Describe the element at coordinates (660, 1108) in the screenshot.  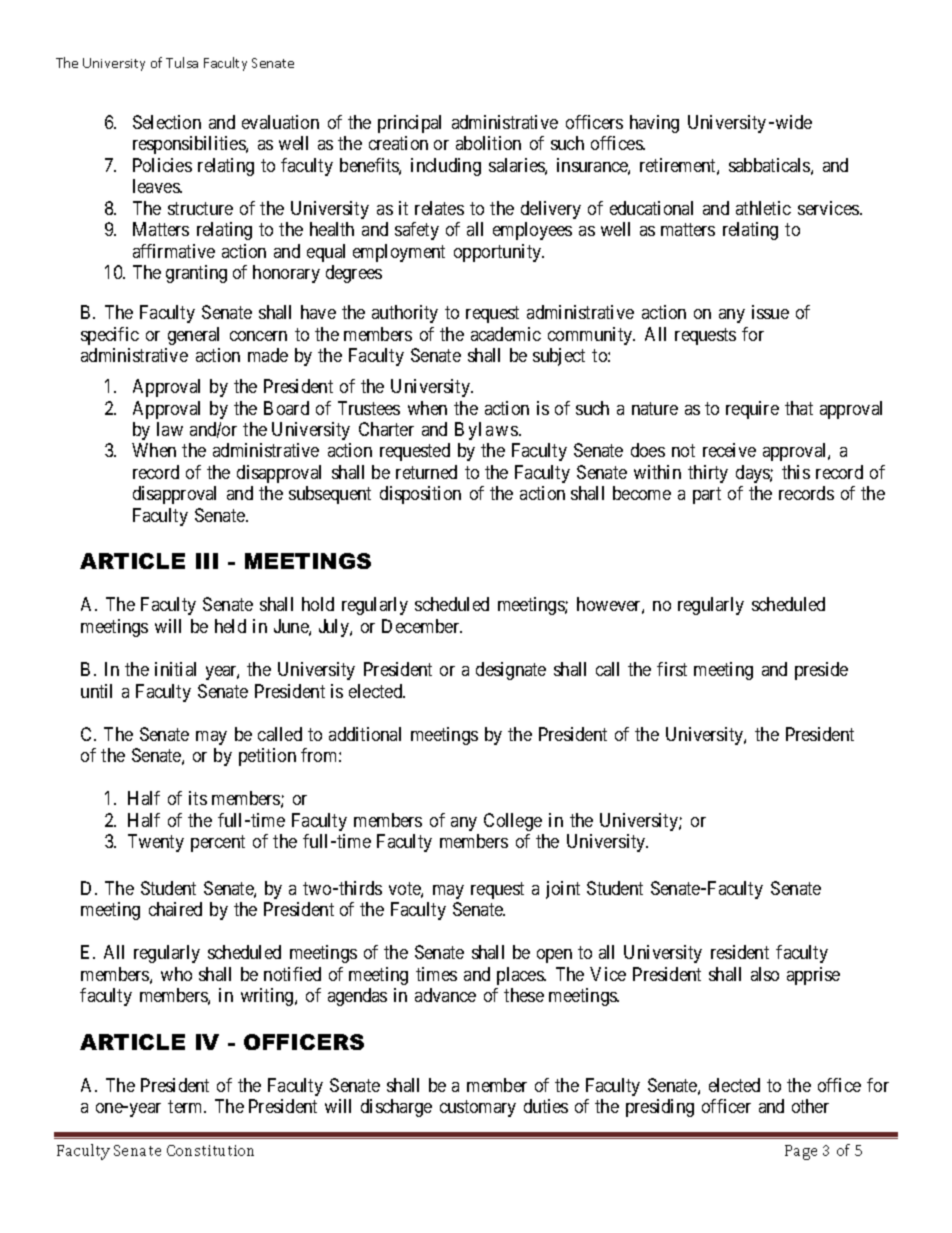
I see `presiding` at that location.
